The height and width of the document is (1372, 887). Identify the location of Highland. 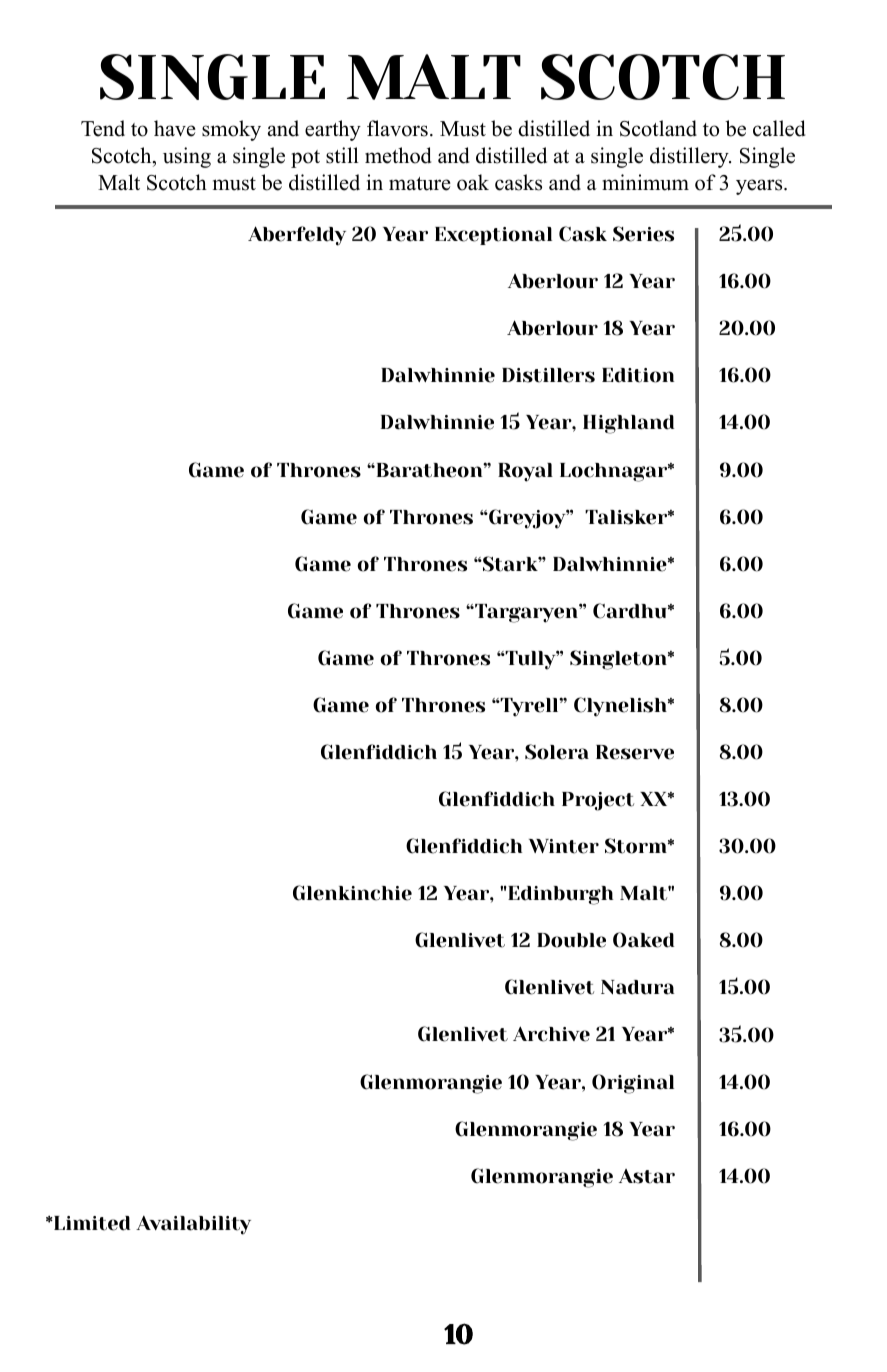
(628, 424).
